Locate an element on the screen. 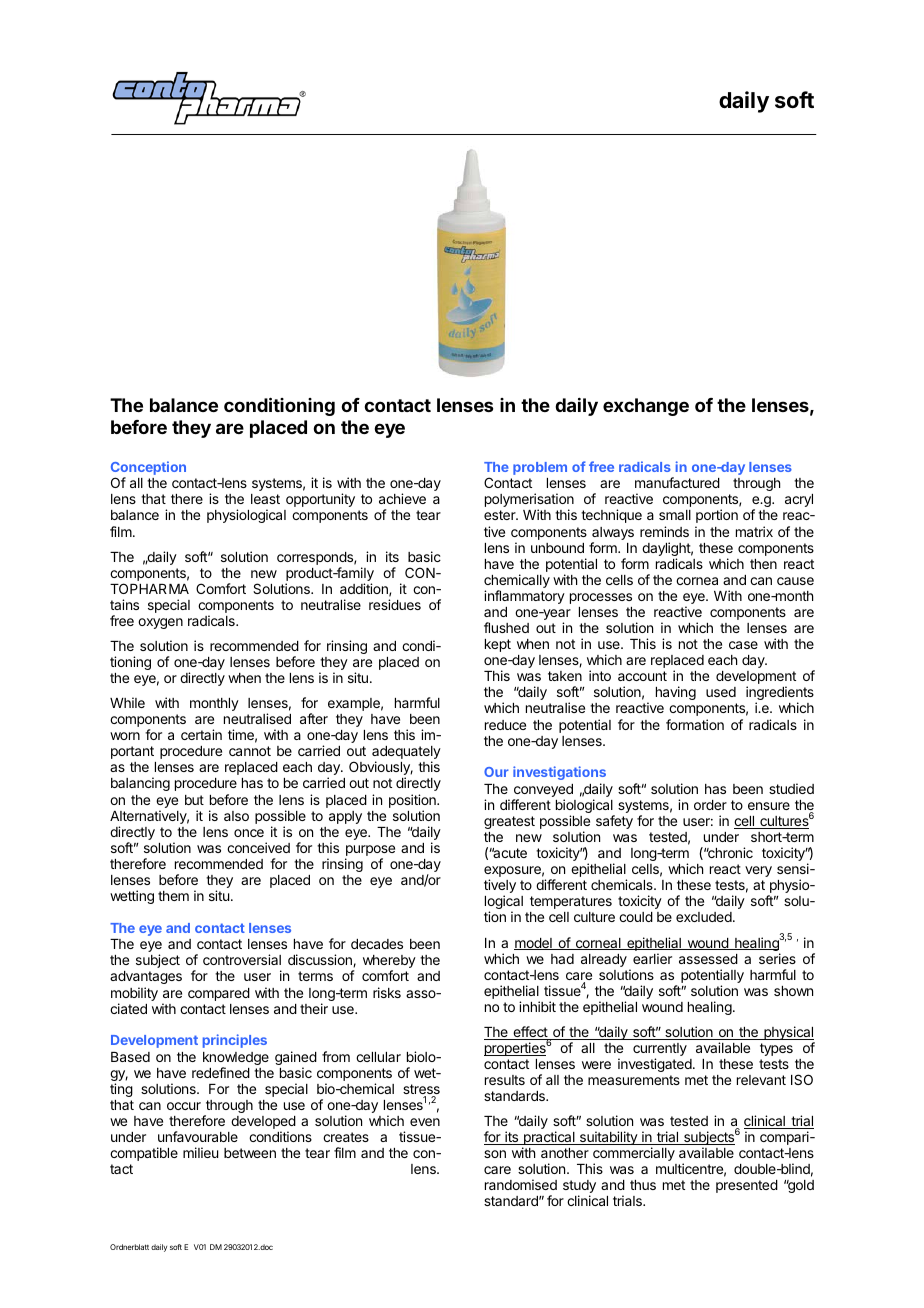 The width and height of the screenshot is (924, 1308). between is located at coordinates (250, 1153).
